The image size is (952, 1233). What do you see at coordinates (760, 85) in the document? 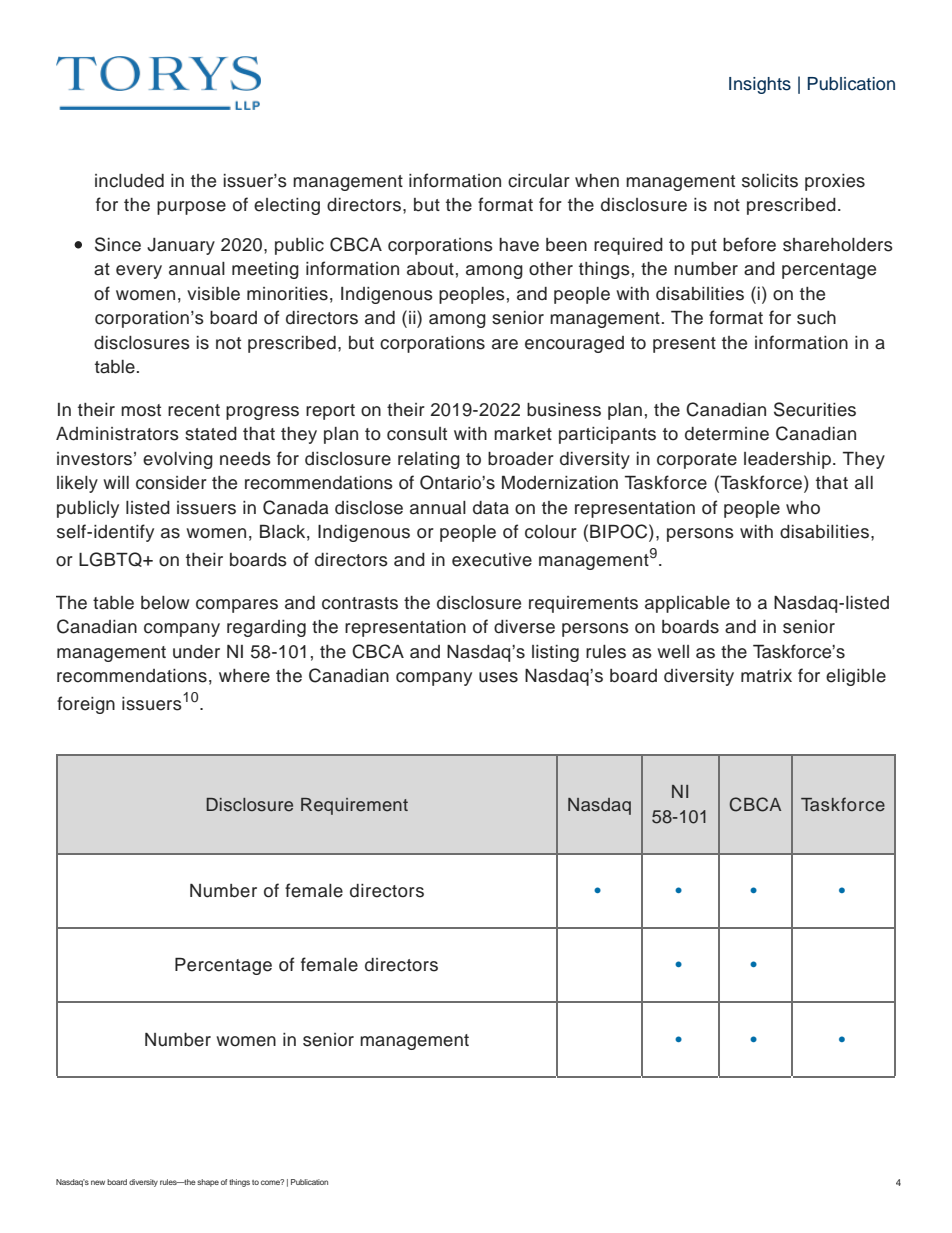
I see `Insights` at bounding box center [760, 85].
